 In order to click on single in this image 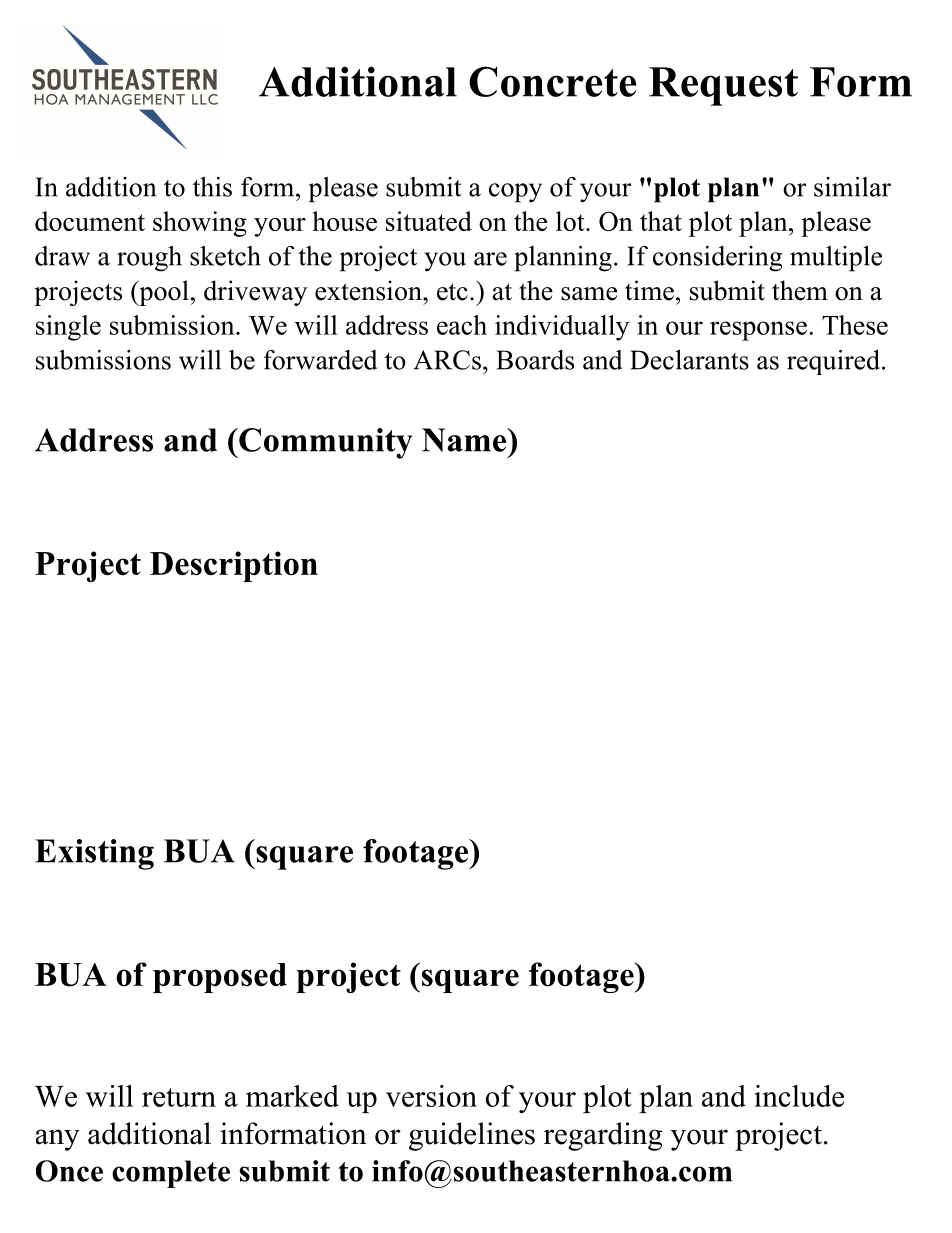, I will do `click(68, 328)`.
